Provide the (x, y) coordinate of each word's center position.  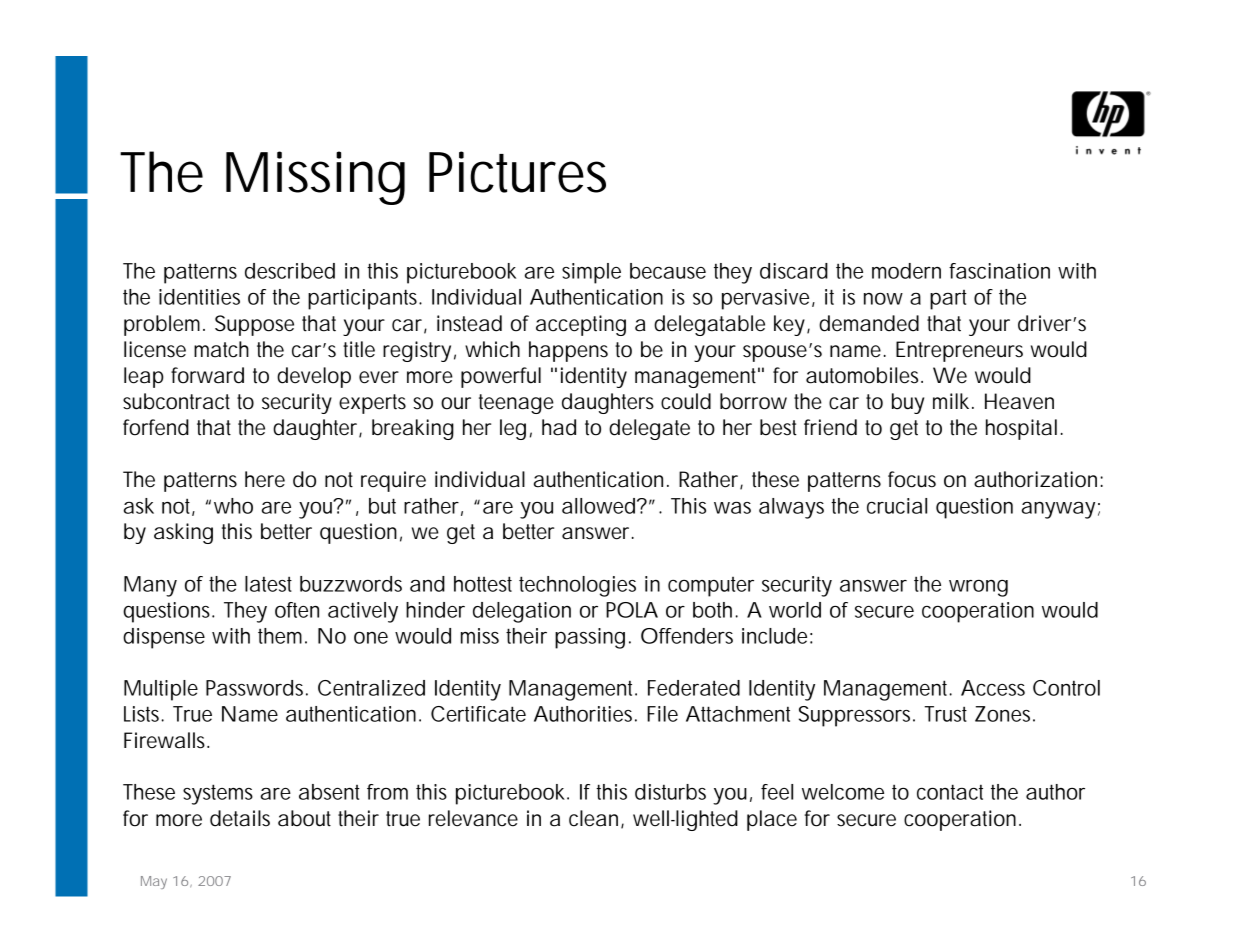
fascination (999, 271)
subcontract (176, 401)
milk (951, 401)
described (290, 271)
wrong (978, 588)
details (240, 818)
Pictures (517, 172)
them (280, 636)
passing (590, 638)
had (559, 427)
